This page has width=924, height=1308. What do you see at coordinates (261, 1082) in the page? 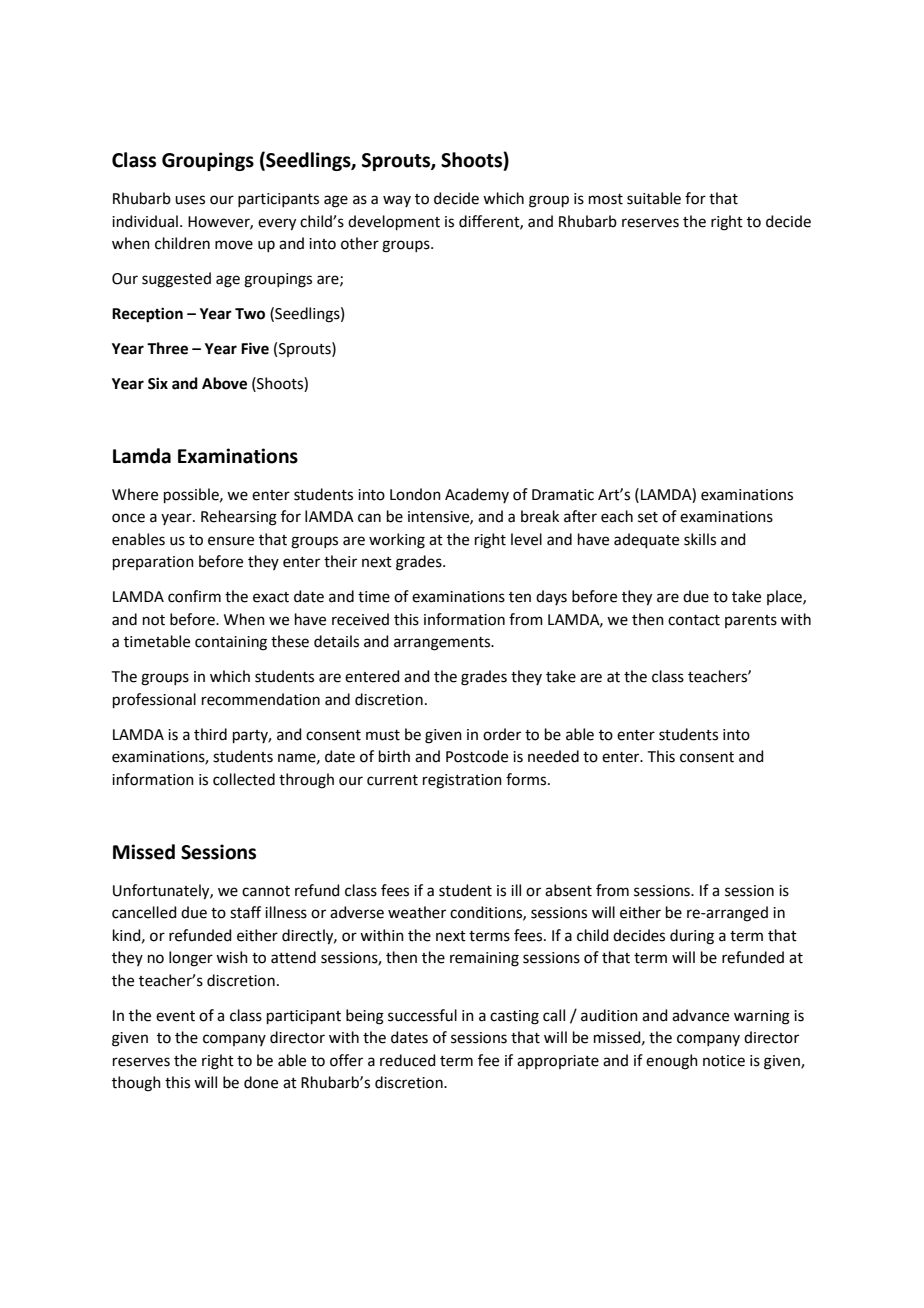
I see `done` at bounding box center [261, 1082].
